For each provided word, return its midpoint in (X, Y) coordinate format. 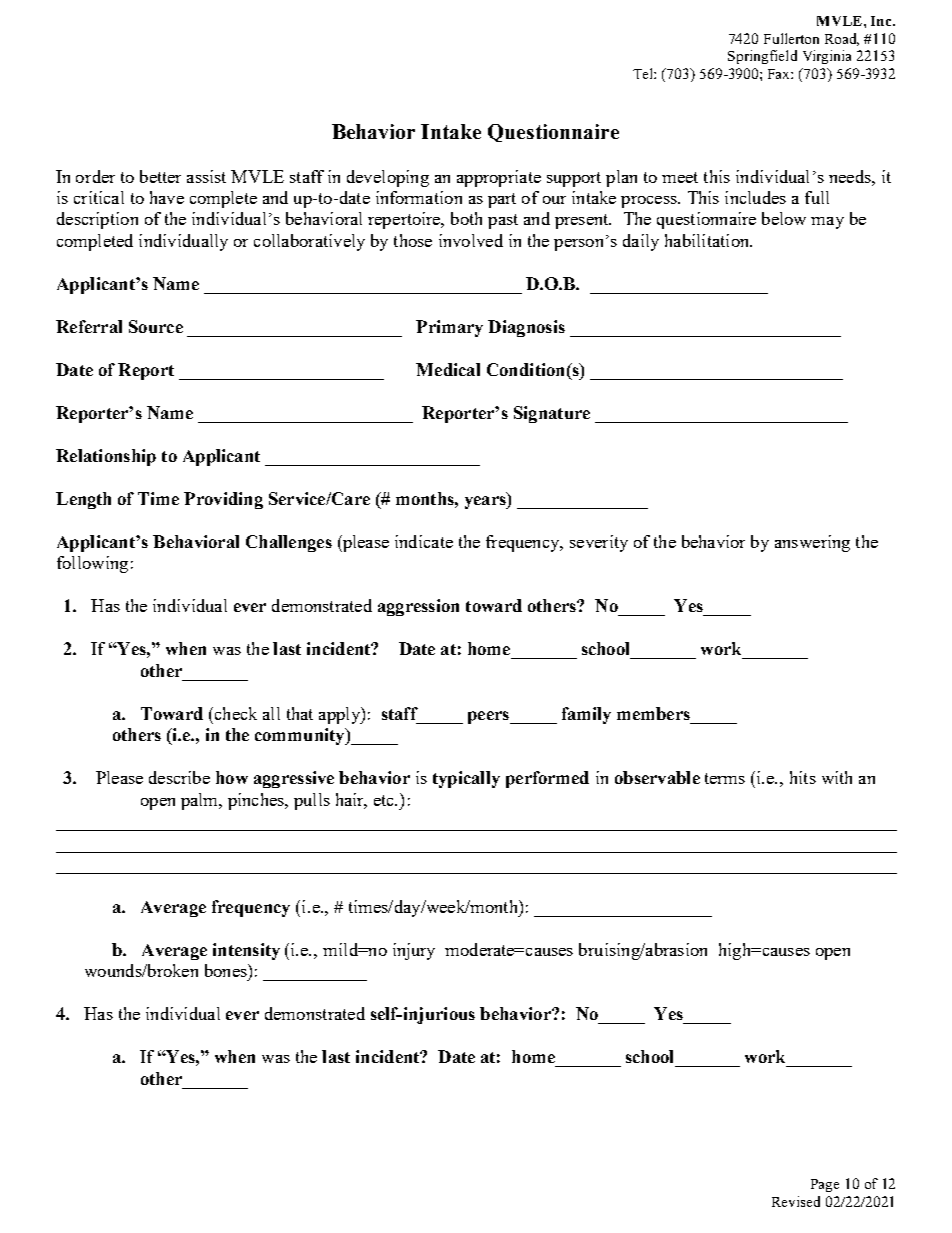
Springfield (762, 57)
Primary (449, 328)
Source (156, 326)
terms (725, 778)
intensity (246, 951)
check (234, 713)
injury (414, 951)
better (160, 176)
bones (227, 970)
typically (466, 779)
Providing (223, 500)
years (486, 502)
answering (812, 543)
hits (803, 777)
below (784, 218)
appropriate (499, 178)
